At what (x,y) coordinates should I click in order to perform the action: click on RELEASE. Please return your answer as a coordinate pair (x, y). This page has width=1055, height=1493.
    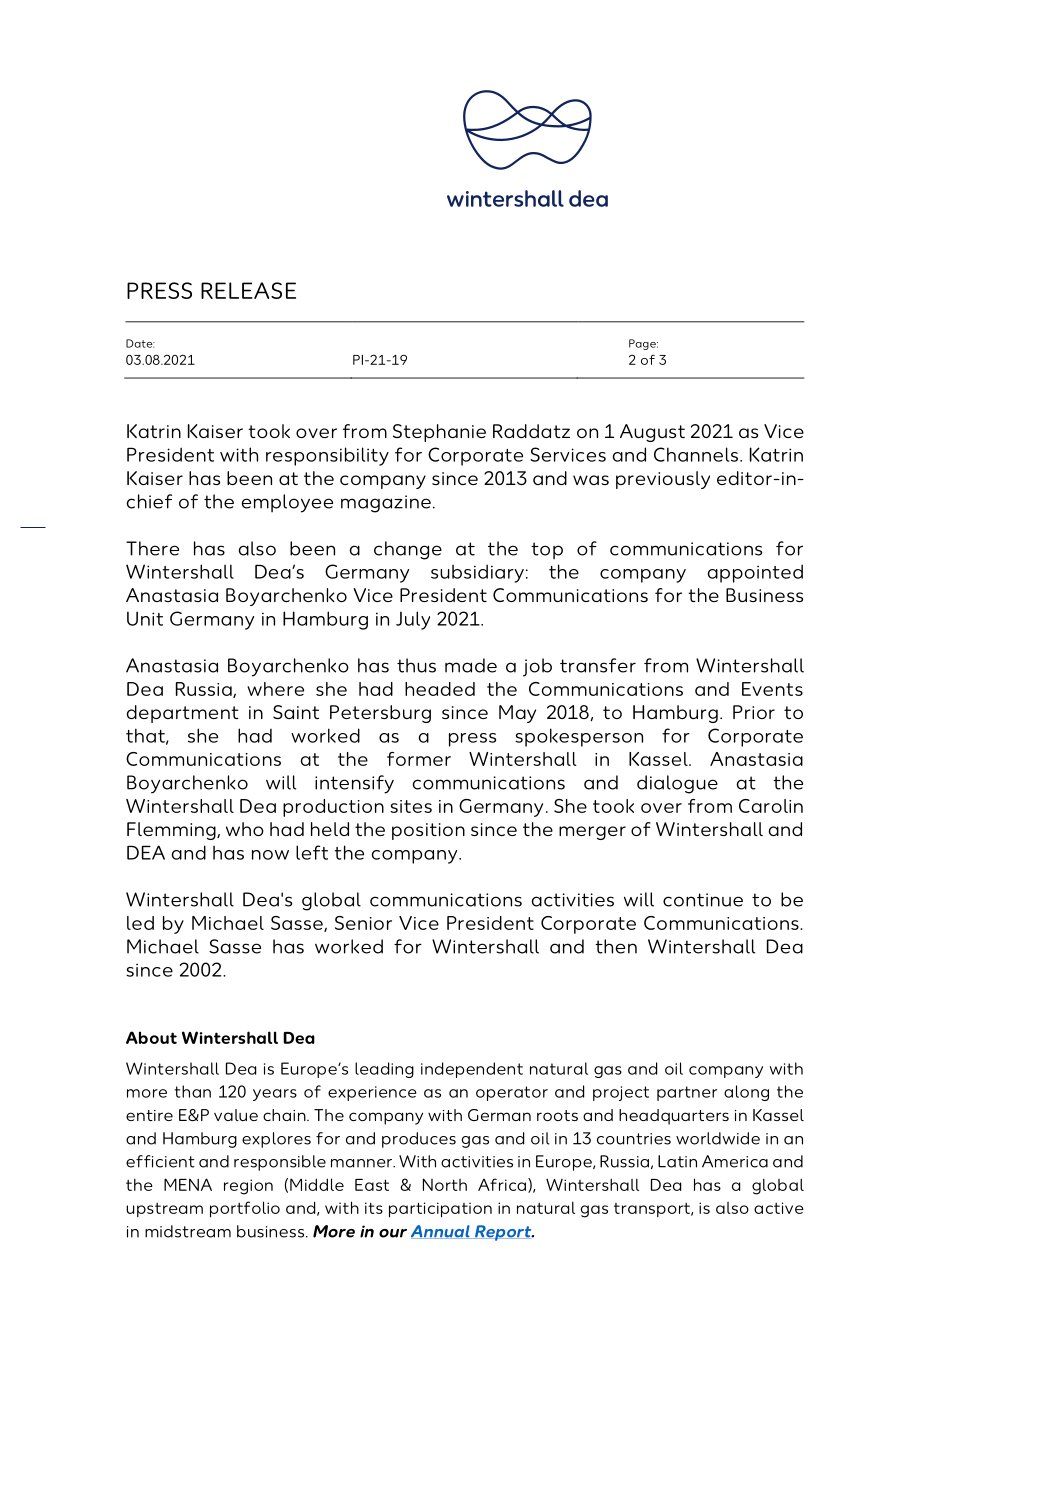
    Looking at the image, I should click on (248, 290).
